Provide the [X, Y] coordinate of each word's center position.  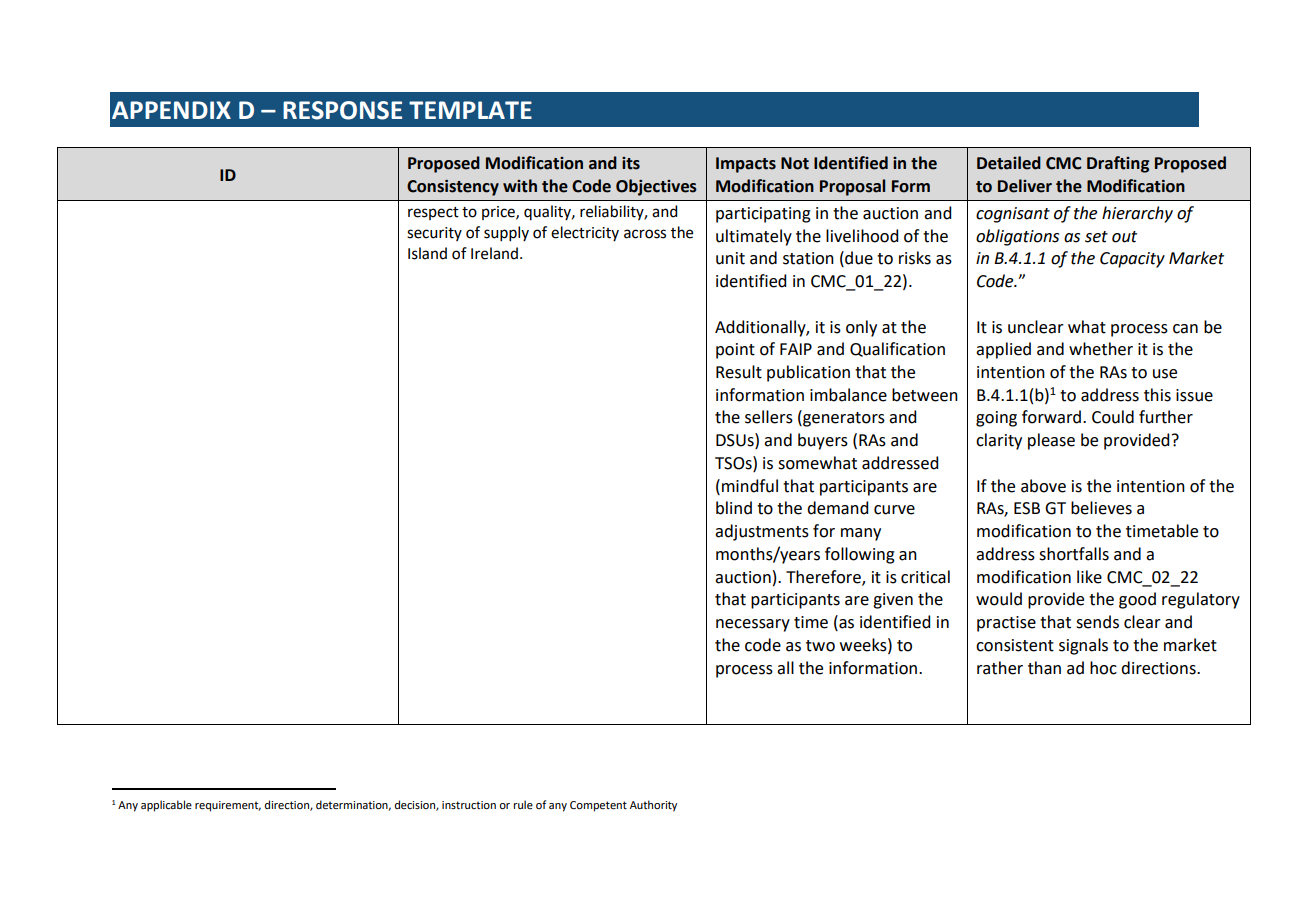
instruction [469, 805]
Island [427, 253]
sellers [769, 417]
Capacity [1132, 260]
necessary [753, 625]
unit [730, 258]
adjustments [762, 532]
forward [1051, 417]
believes [1101, 508]
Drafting [1118, 164]
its [631, 163]
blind [734, 508]
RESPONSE [342, 110]
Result [739, 372]
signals [1083, 646]
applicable [166, 806]
